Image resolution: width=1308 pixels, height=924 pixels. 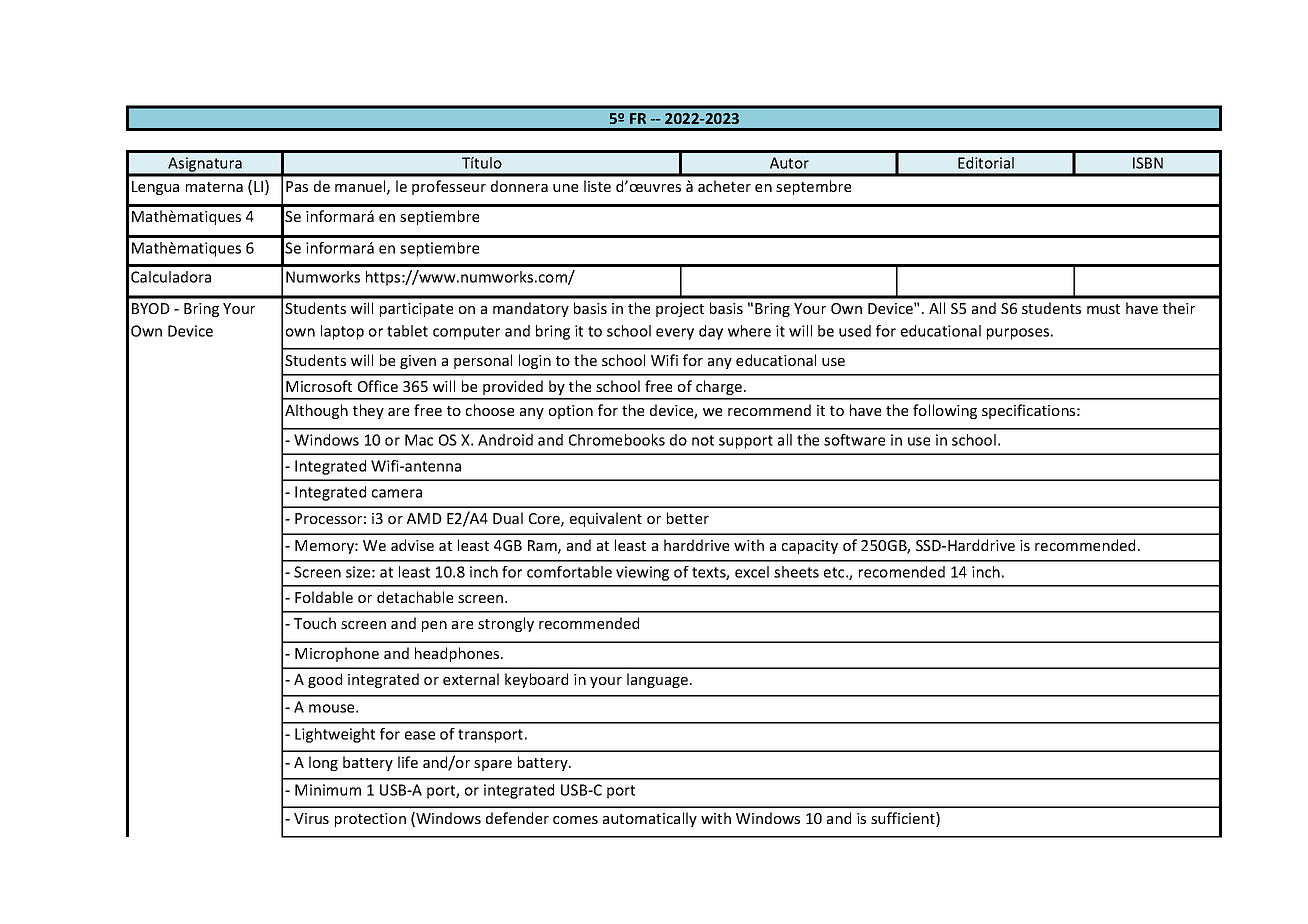 What do you see at coordinates (342, 332) in the screenshot?
I see `laptop` at bounding box center [342, 332].
